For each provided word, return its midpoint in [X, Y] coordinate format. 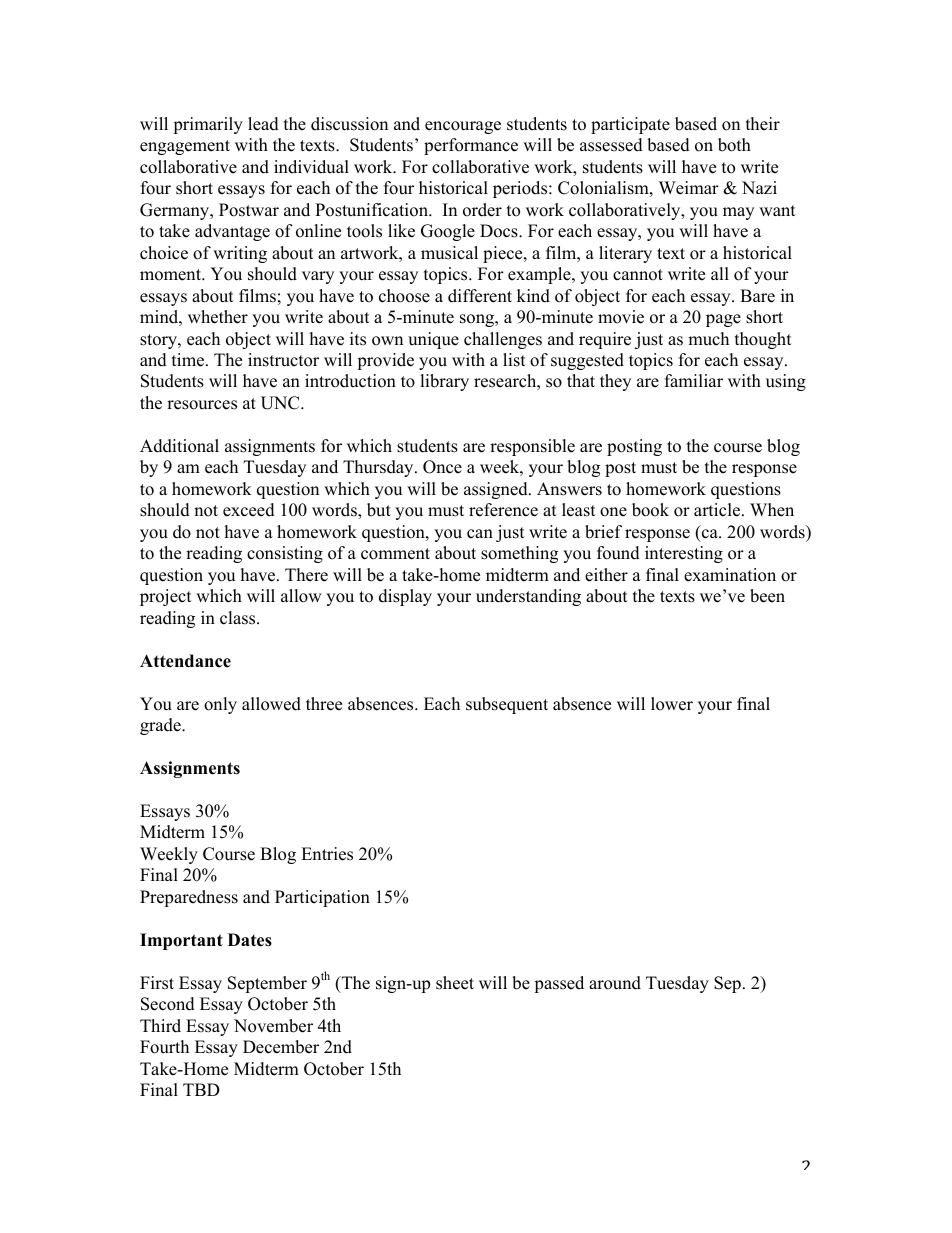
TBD [201, 1089]
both [734, 145]
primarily [208, 125]
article [718, 510]
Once [442, 467]
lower [672, 704]
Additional [179, 446]
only [220, 705]
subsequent [507, 705]
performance [471, 146]
